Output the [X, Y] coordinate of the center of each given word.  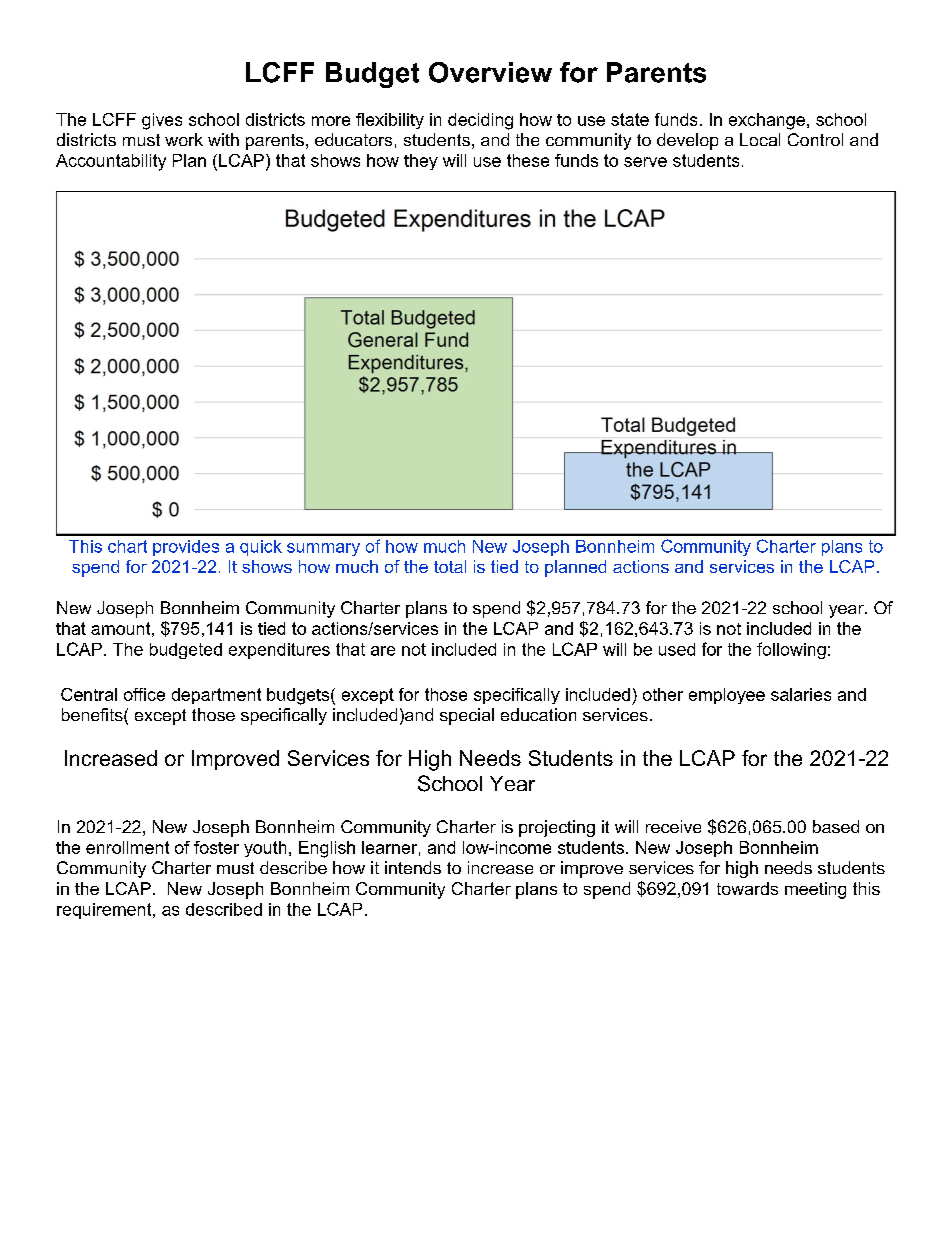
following [791, 650]
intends [413, 867]
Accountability [111, 162]
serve [645, 162]
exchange [767, 121]
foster [216, 847]
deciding [480, 121]
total [450, 566]
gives [162, 121]
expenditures [279, 651]
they [421, 162]
